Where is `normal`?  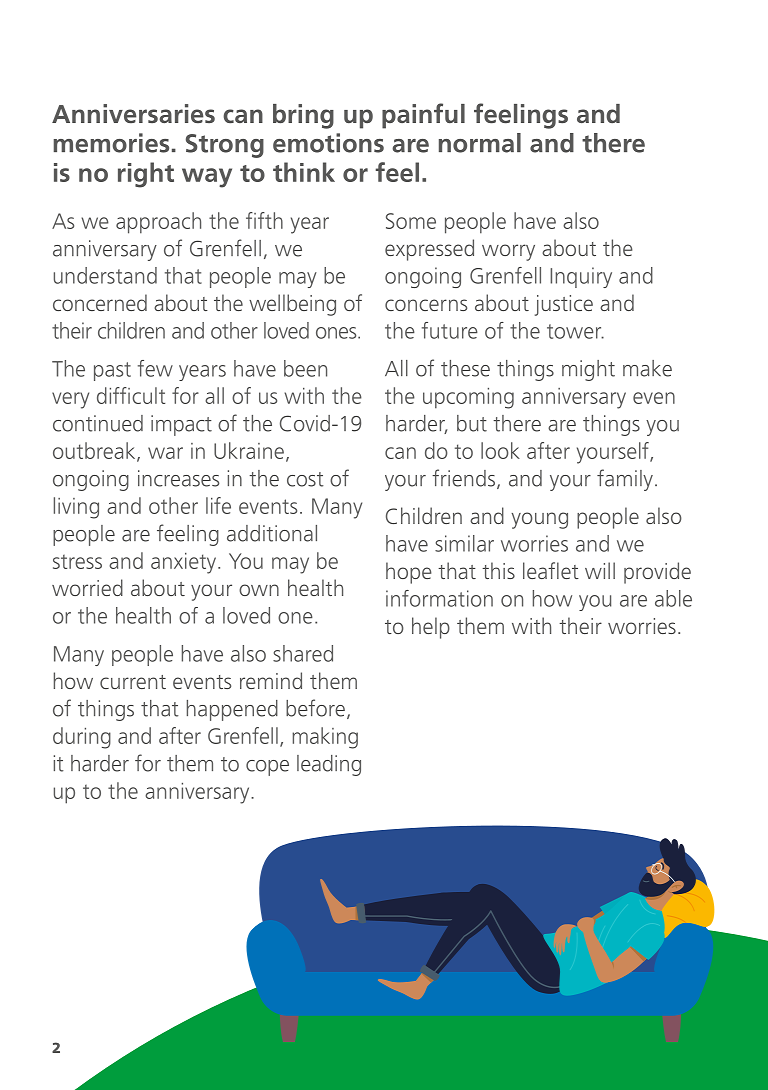 normal is located at coordinates (480, 143).
